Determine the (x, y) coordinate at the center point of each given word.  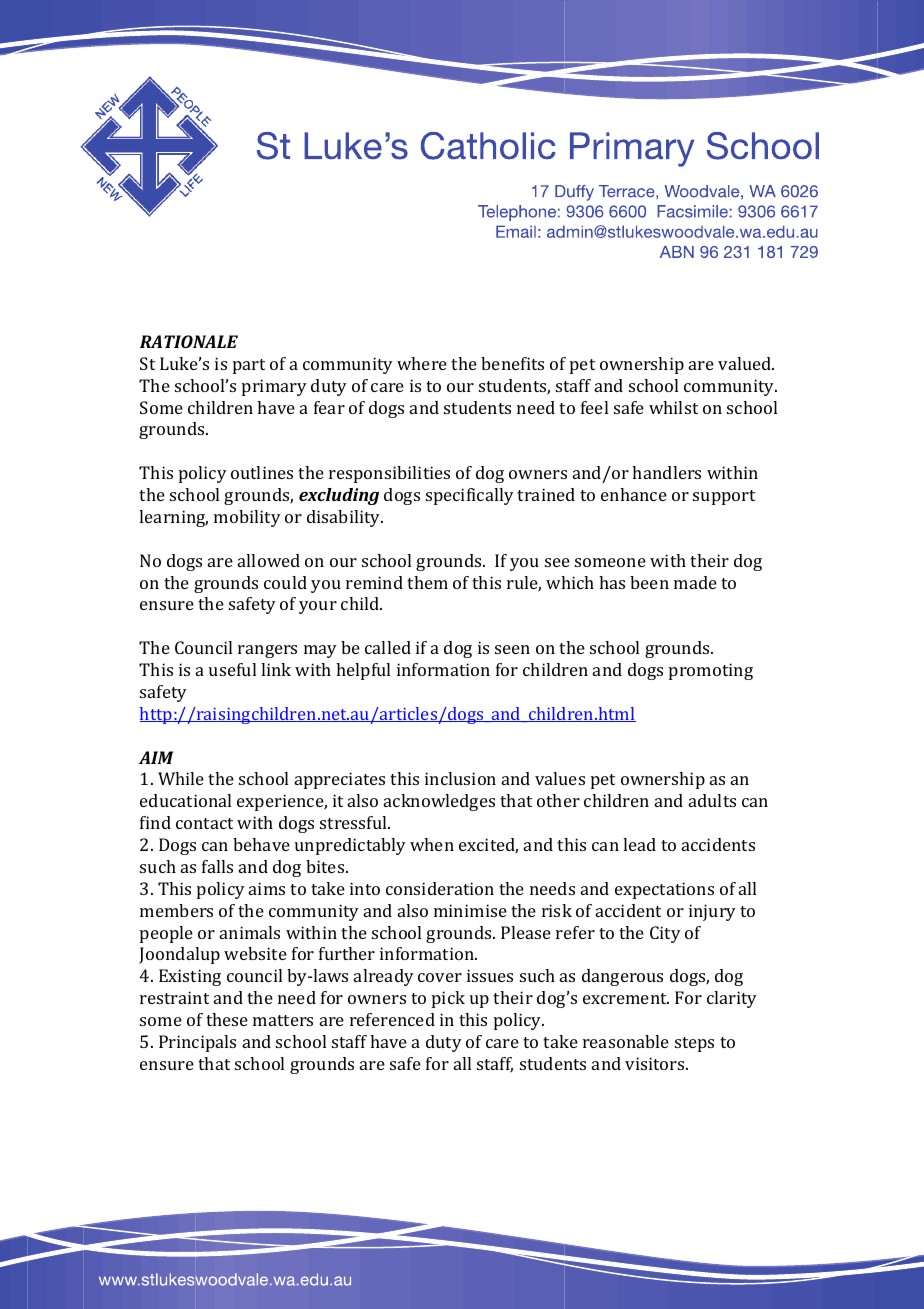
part (249, 366)
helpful (363, 671)
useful (232, 669)
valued (746, 363)
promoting (711, 671)
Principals (197, 1043)
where (422, 363)
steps (694, 1044)
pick (448, 999)
